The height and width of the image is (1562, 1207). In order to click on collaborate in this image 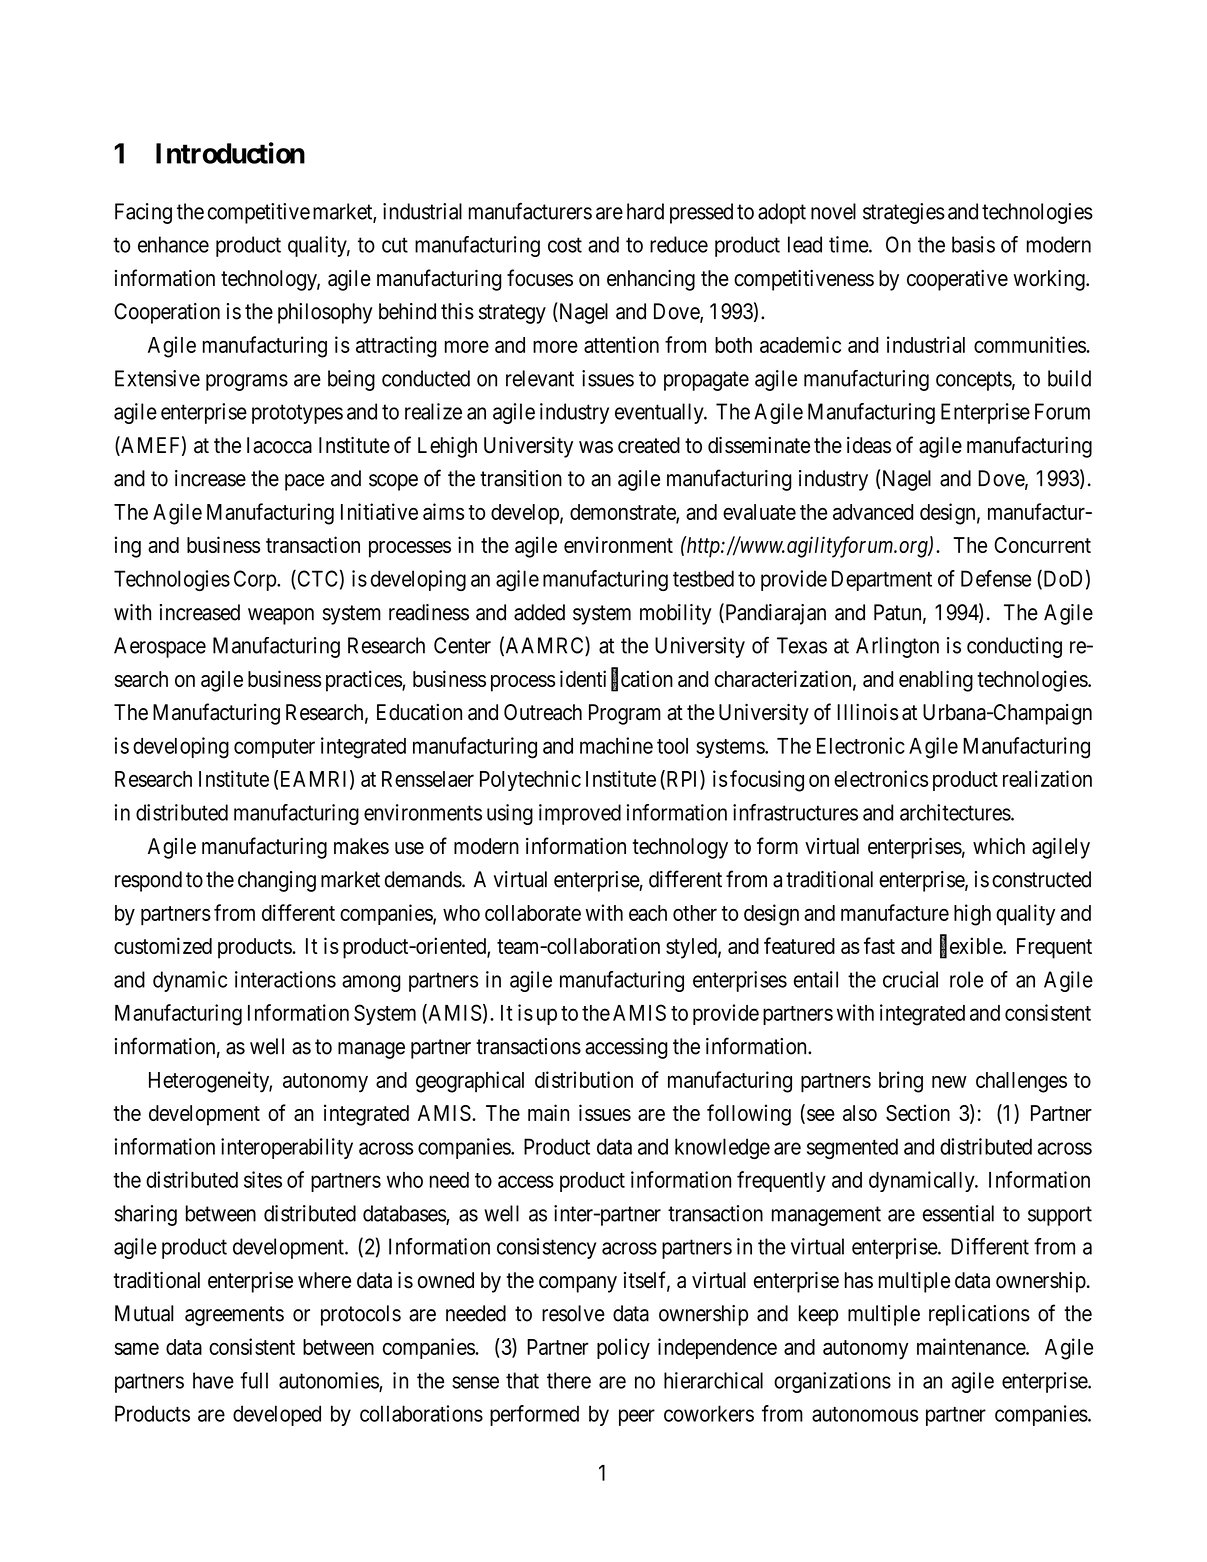, I will do `click(533, 913)`.
